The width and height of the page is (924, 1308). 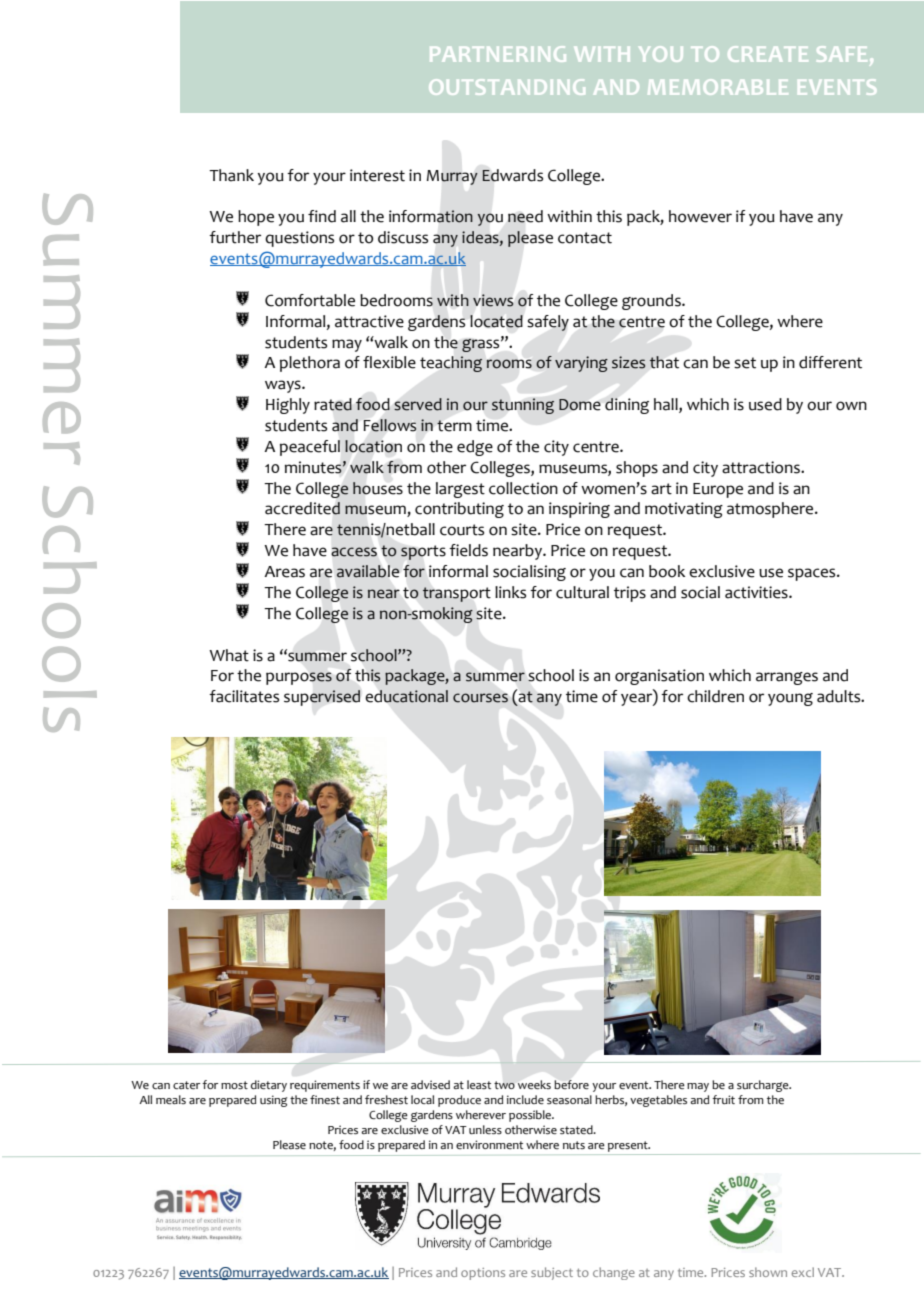 I want to click on shown, so click(x=768, y=1272).
